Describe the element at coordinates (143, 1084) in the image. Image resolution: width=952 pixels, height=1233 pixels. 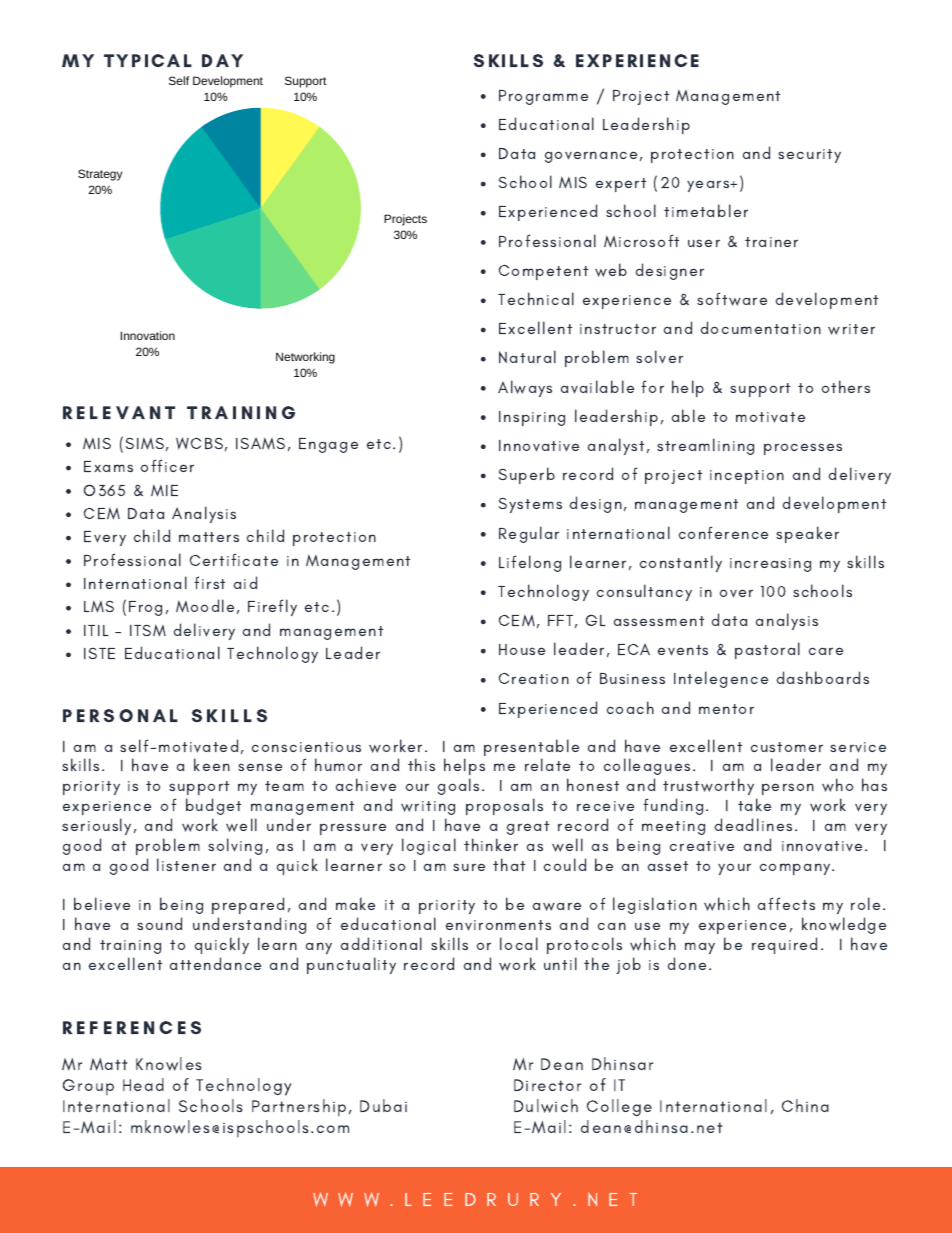
I see `Head` at that location.
